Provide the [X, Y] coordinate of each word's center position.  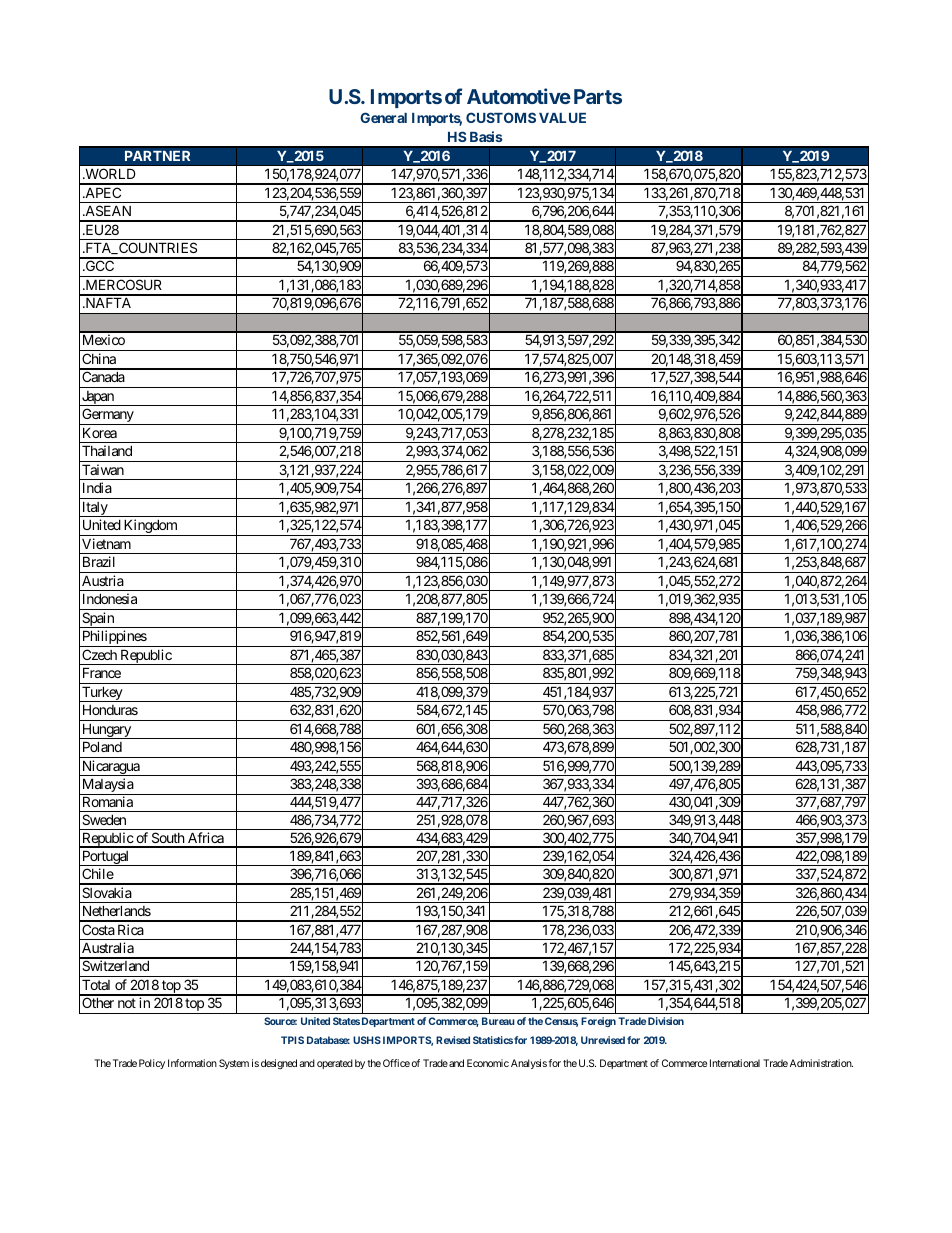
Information [192, 1063]
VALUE [562, 118]
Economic [488, 1063]
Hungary [106, 731]
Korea [100, 432]
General [383, 117]
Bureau [498, 1021]
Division [666, 1021]
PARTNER [158, 155]
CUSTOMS [501, 117]
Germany [108, 416]
